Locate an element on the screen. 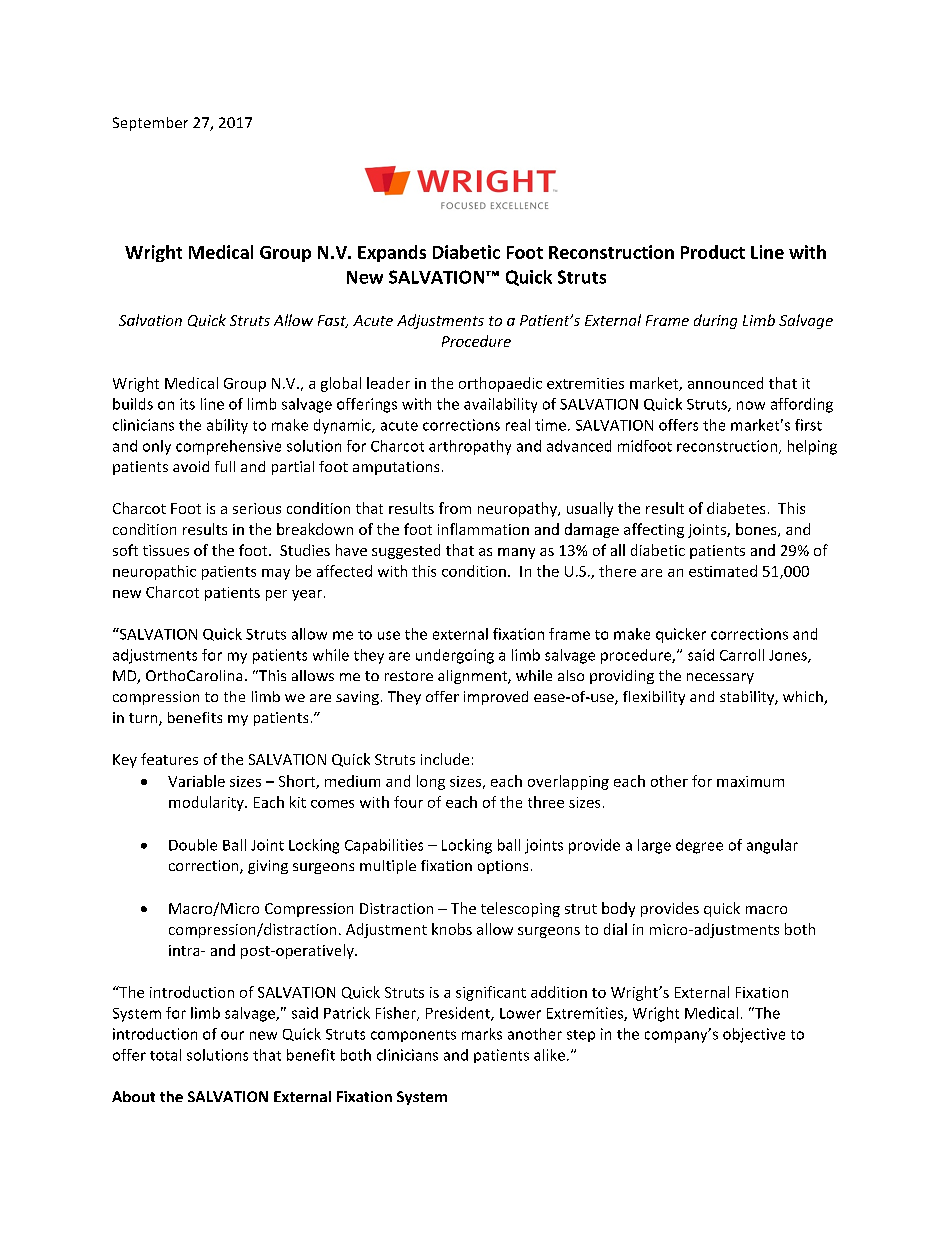  objective is located at coordinates (754, 1035).
